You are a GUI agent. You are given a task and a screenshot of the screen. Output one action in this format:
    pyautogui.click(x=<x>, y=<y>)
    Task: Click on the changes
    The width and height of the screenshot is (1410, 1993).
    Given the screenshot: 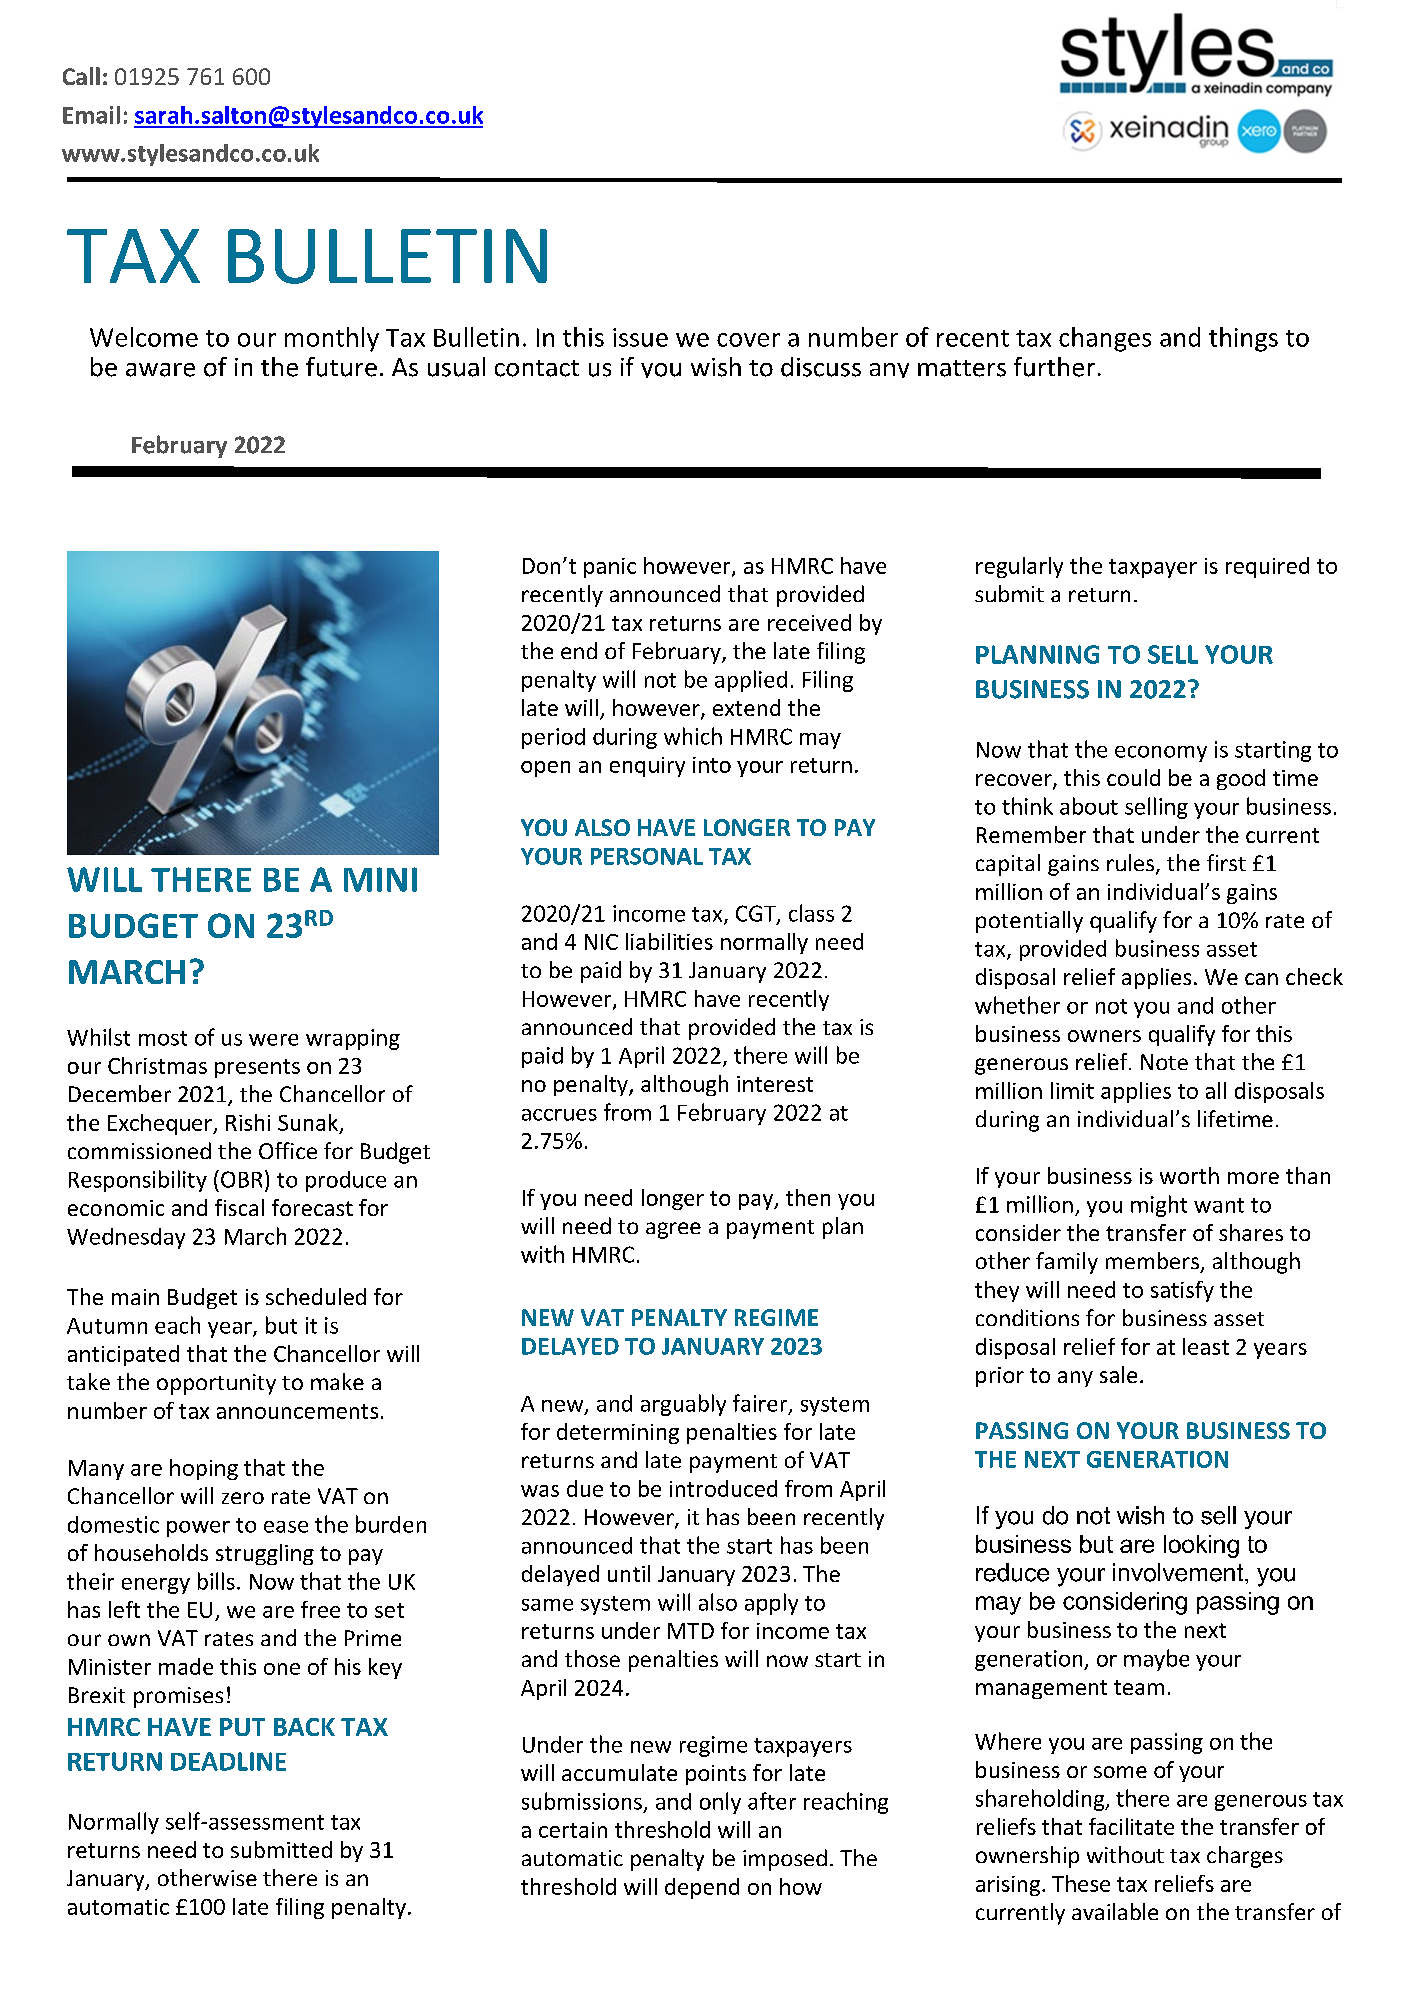 What is the action you would take?
    pyautogui.click(x=1105, y=339)
